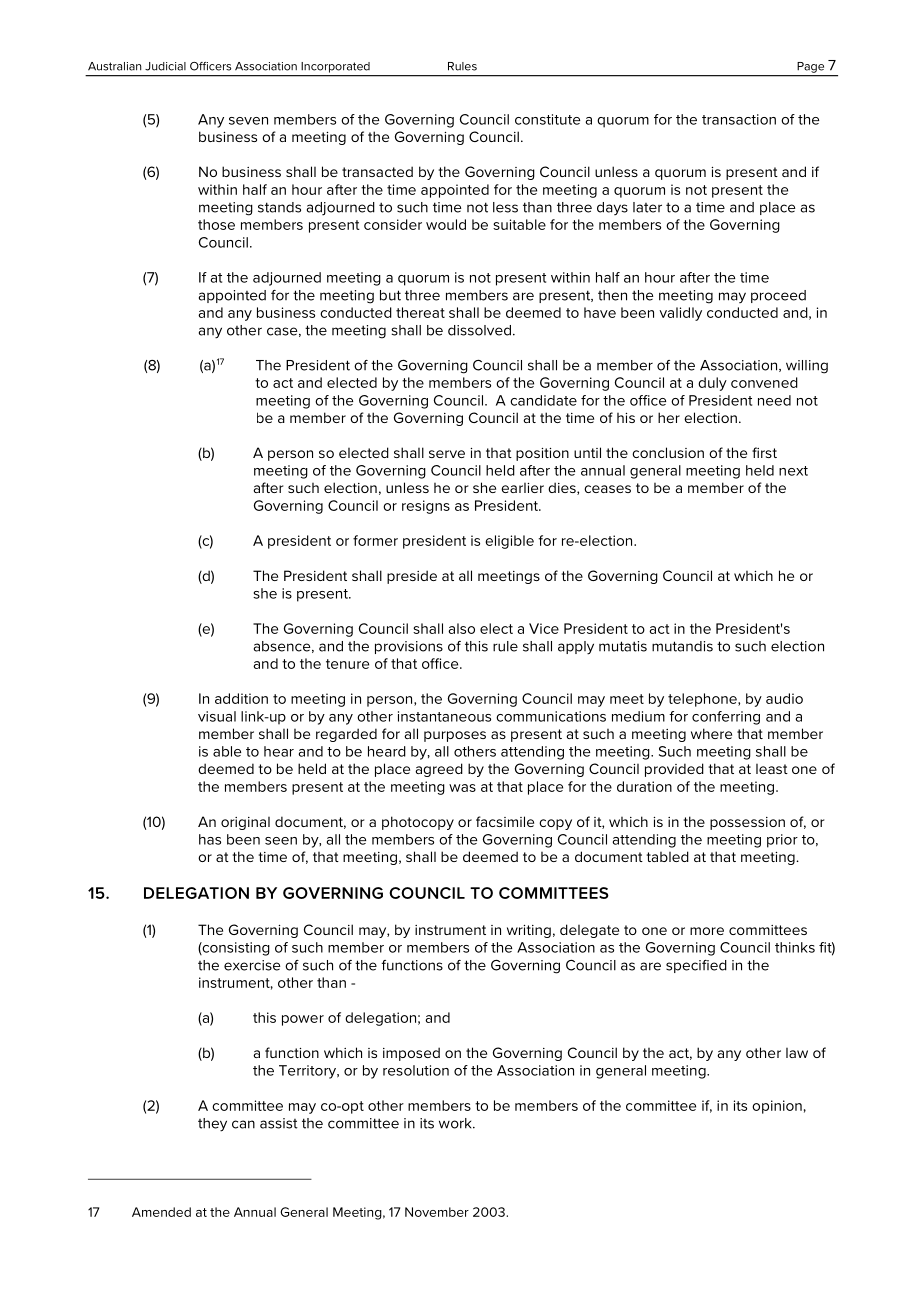 Image resolution: width=924 pixels, height=1308 pixels. Describe the element at coordinates (739, 119) in the page. I see `transaction` at that location.
